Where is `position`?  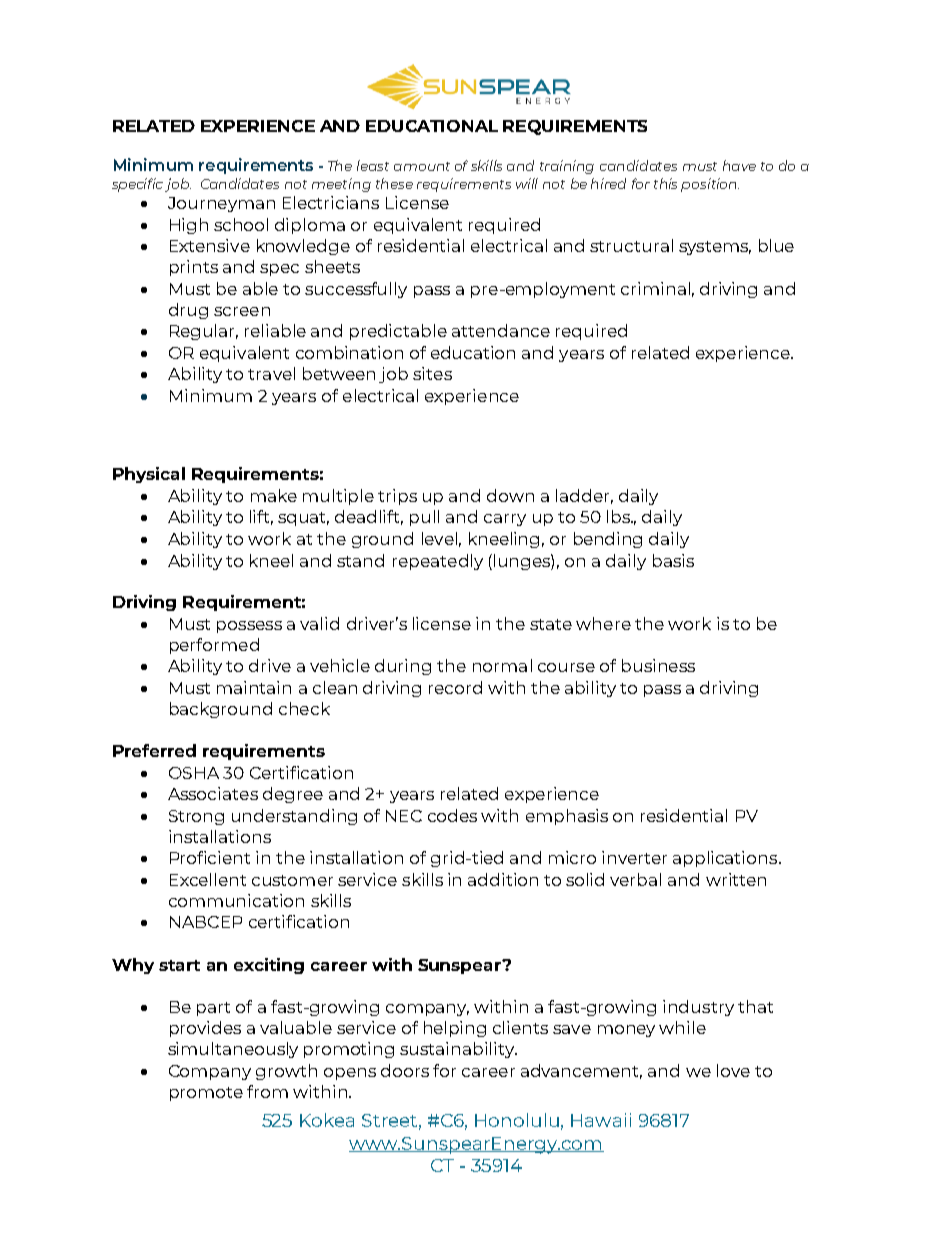
position is located at coordinates (710, 185).
